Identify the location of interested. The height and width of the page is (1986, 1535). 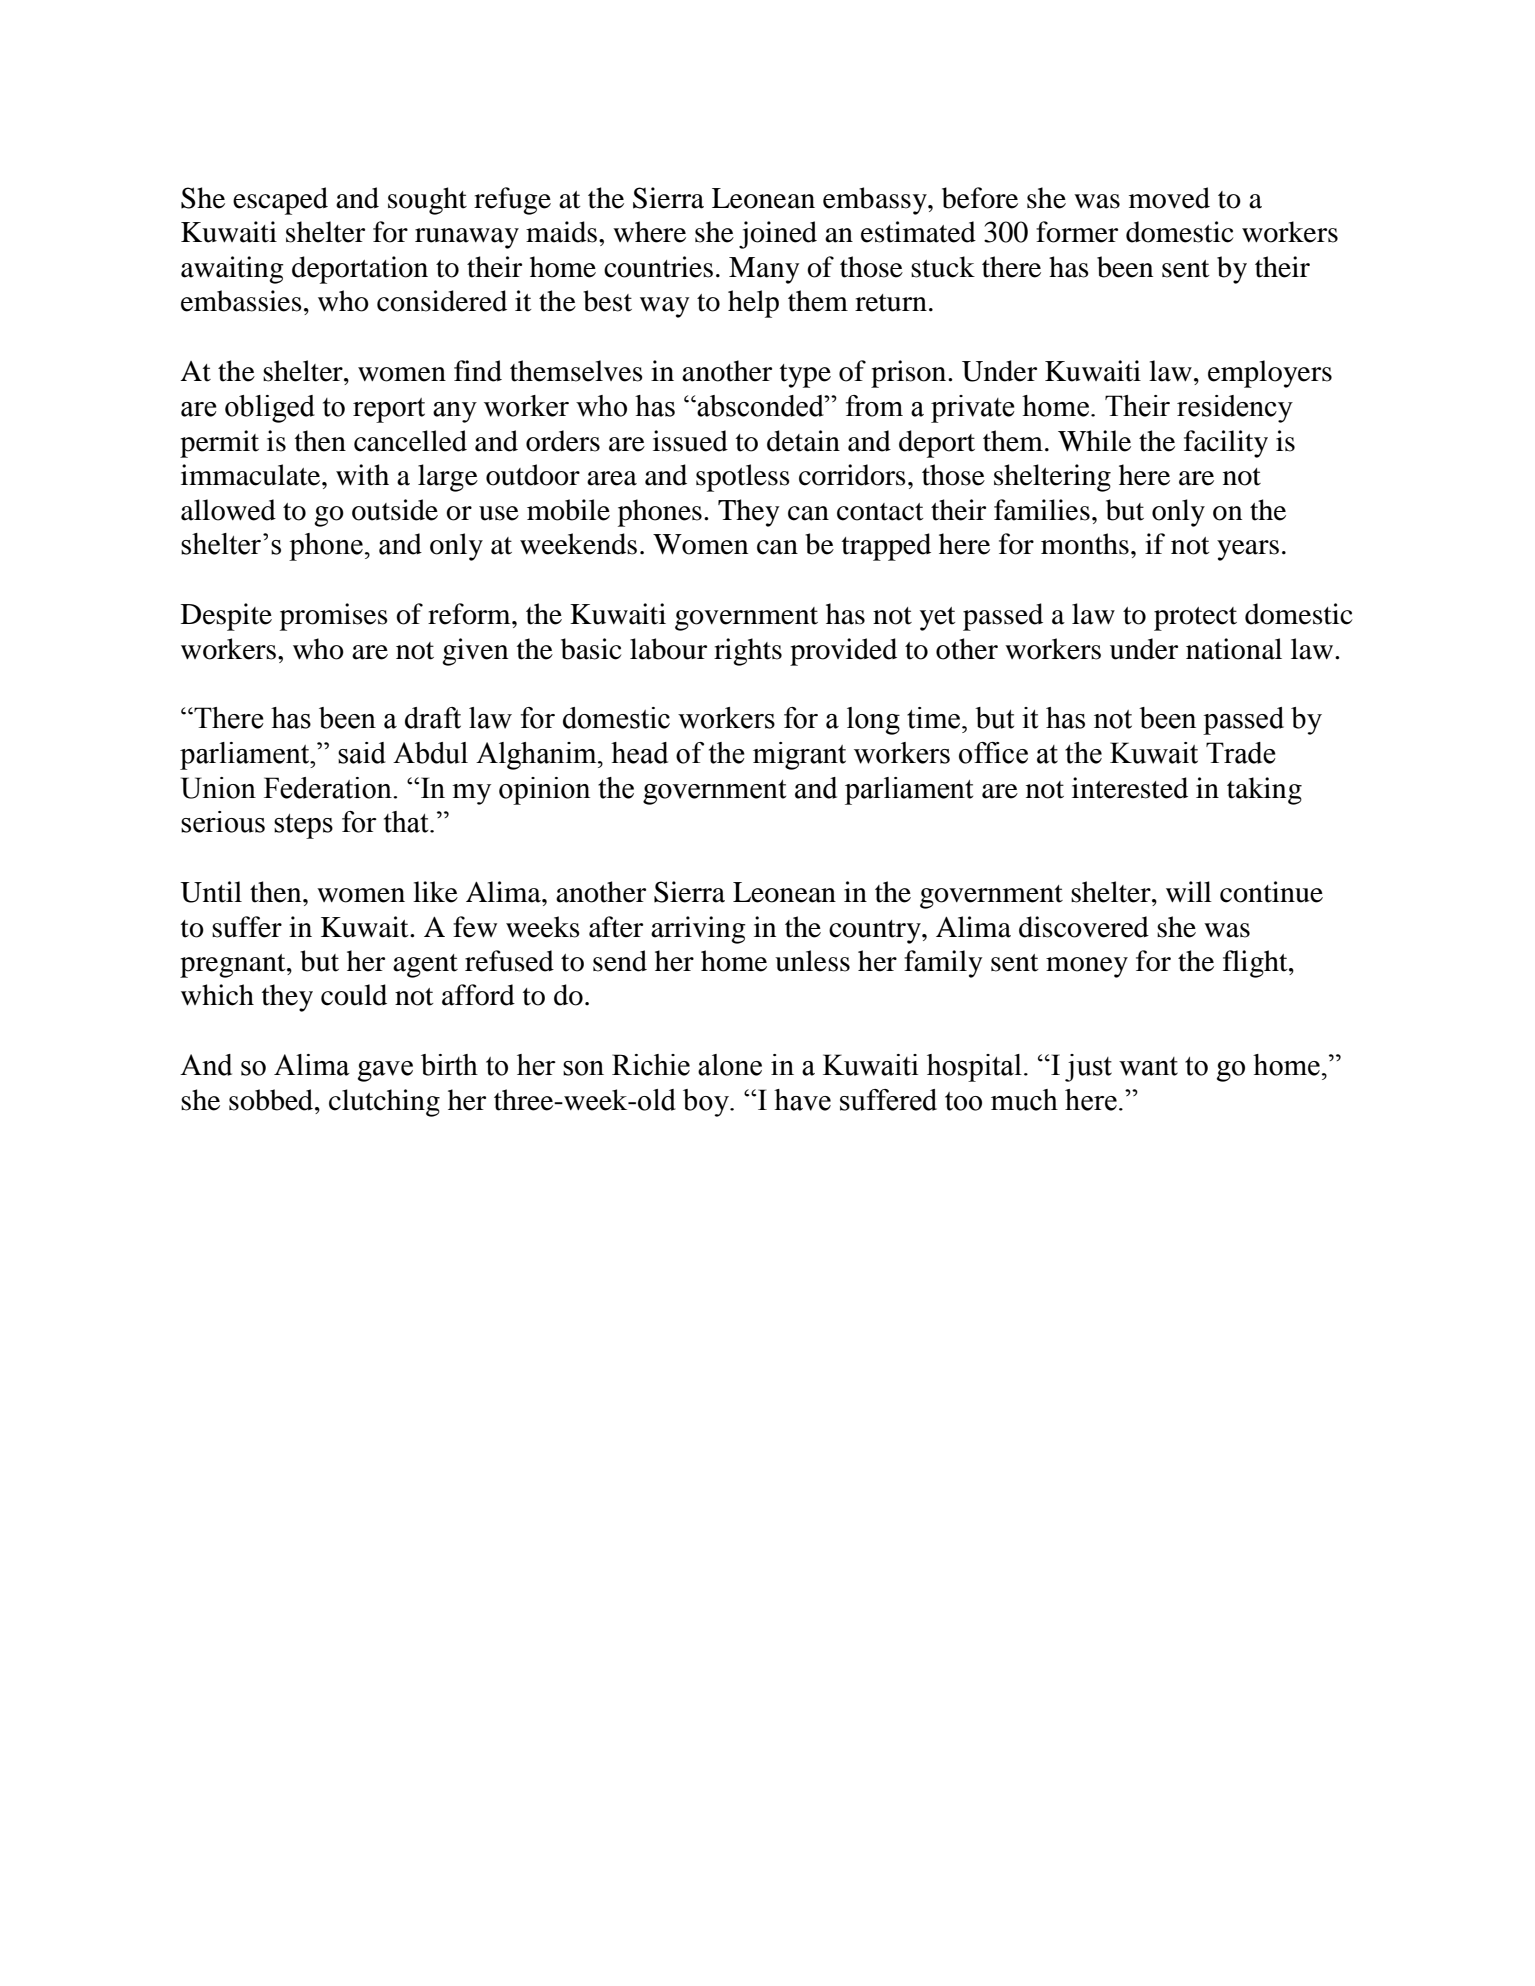
(1130, 788).
